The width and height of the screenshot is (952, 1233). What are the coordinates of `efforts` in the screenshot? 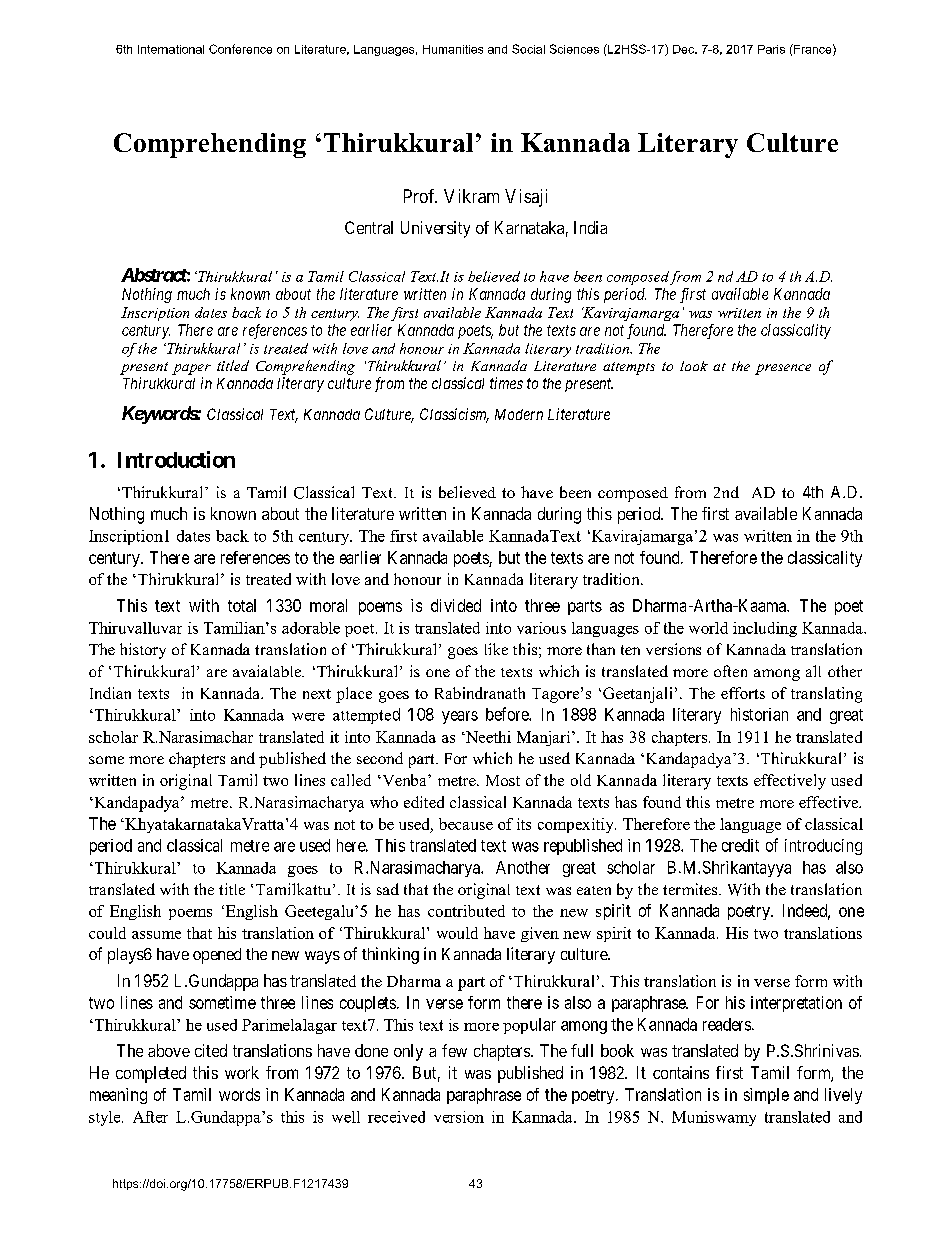 It's located at (743, 693).
